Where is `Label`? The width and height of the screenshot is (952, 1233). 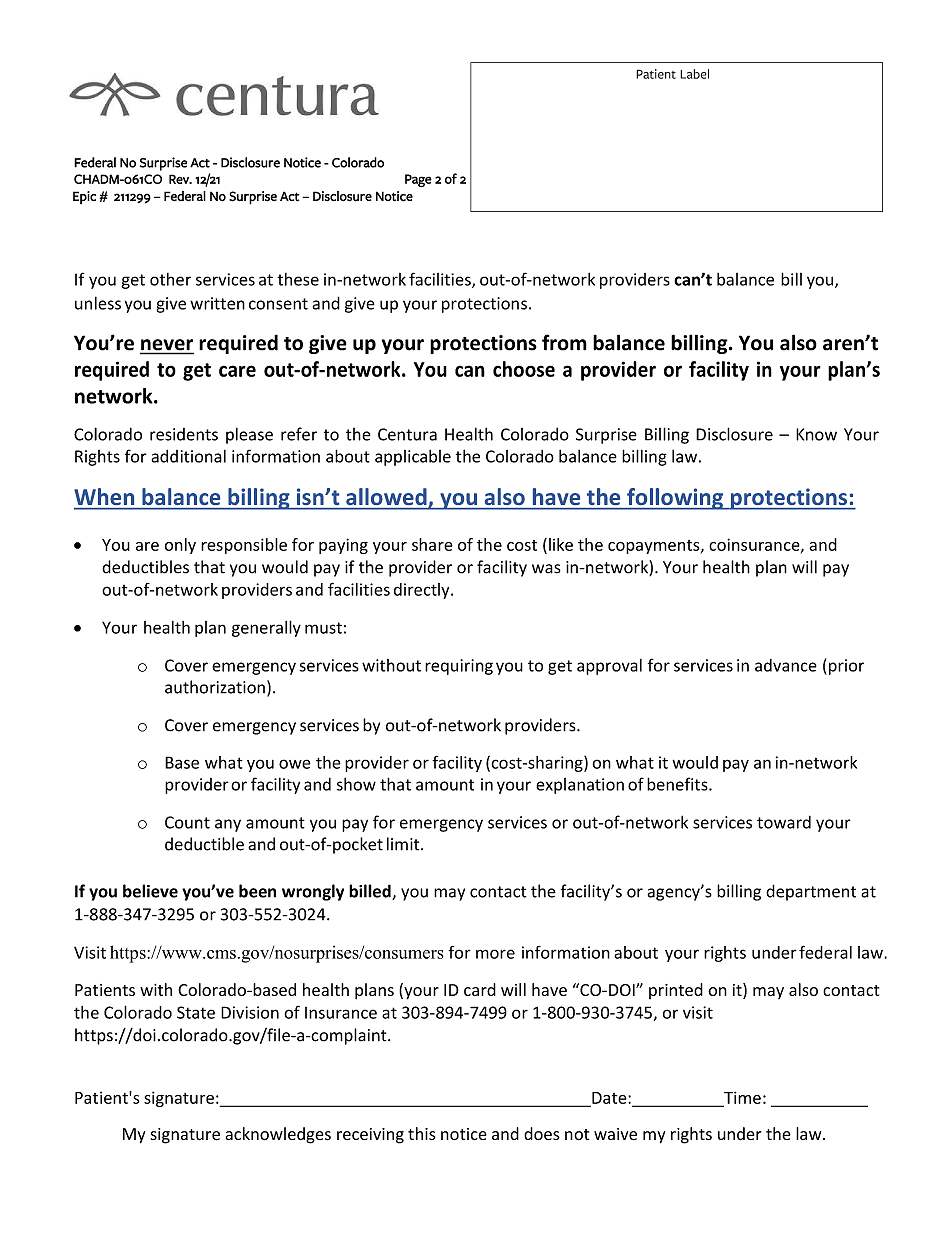 Label is located at coordinates (694, 74).
